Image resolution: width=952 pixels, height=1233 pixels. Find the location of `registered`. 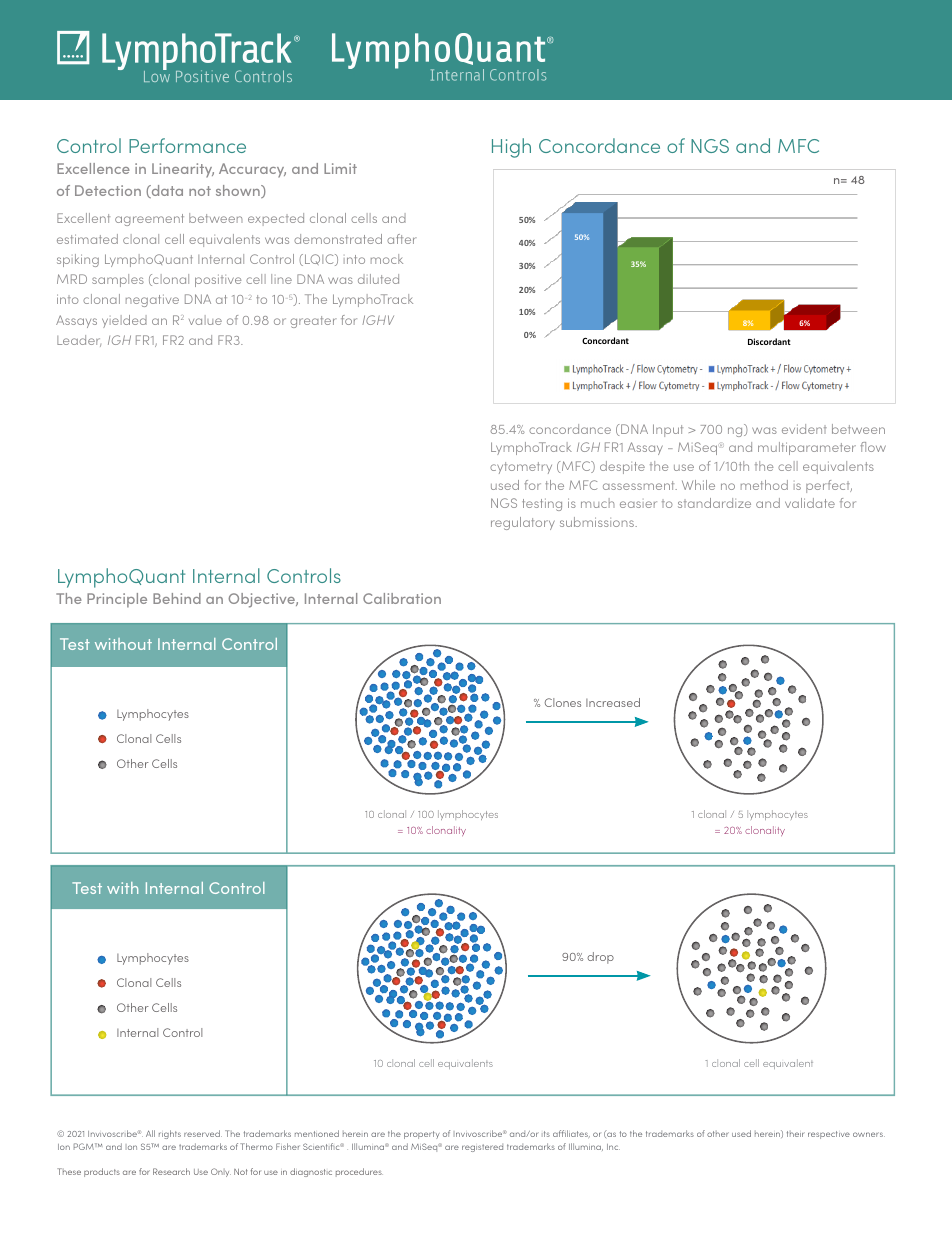

registered is located at coordinates (482, 1148).
